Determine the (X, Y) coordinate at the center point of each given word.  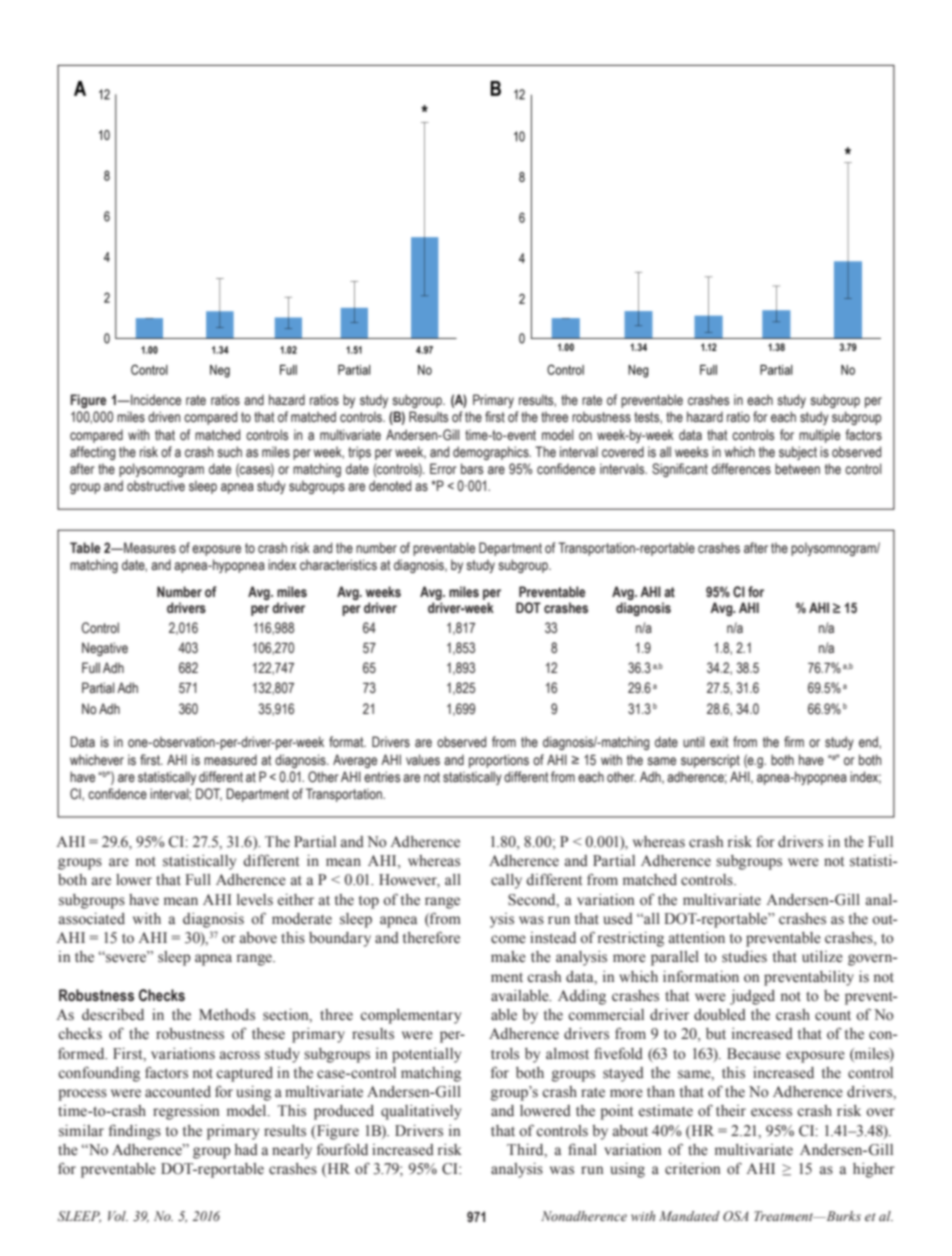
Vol (118, 1216)
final (582, 1149)
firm (794, 741)
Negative (105, 649)
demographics (492, 453)
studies (744, 957)
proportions (499, 761)
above (258, 938)
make (508, 957)
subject (798, 453)
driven (164, 416)
